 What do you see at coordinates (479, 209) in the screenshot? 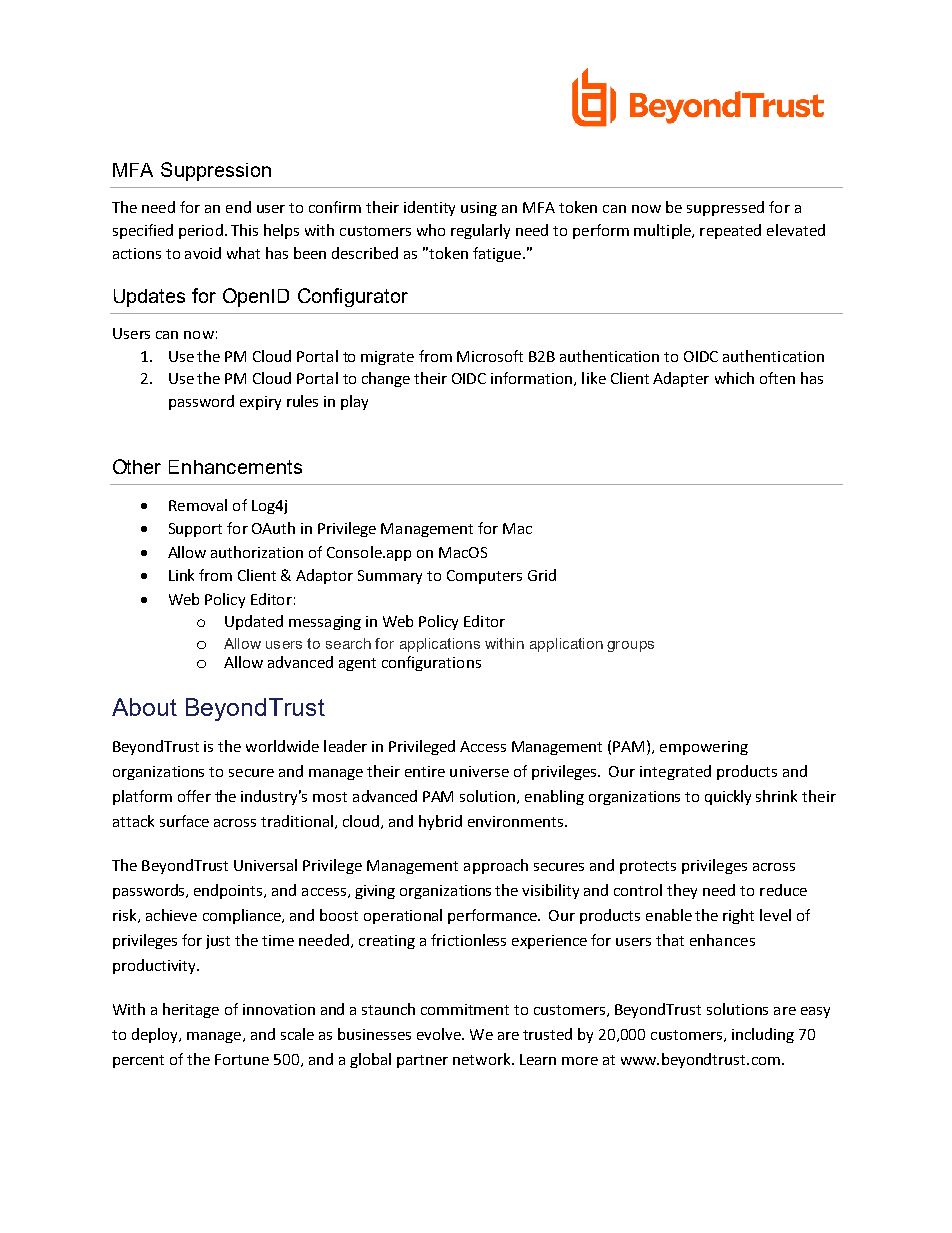
I see `using` at bounding box center [479, 209].
